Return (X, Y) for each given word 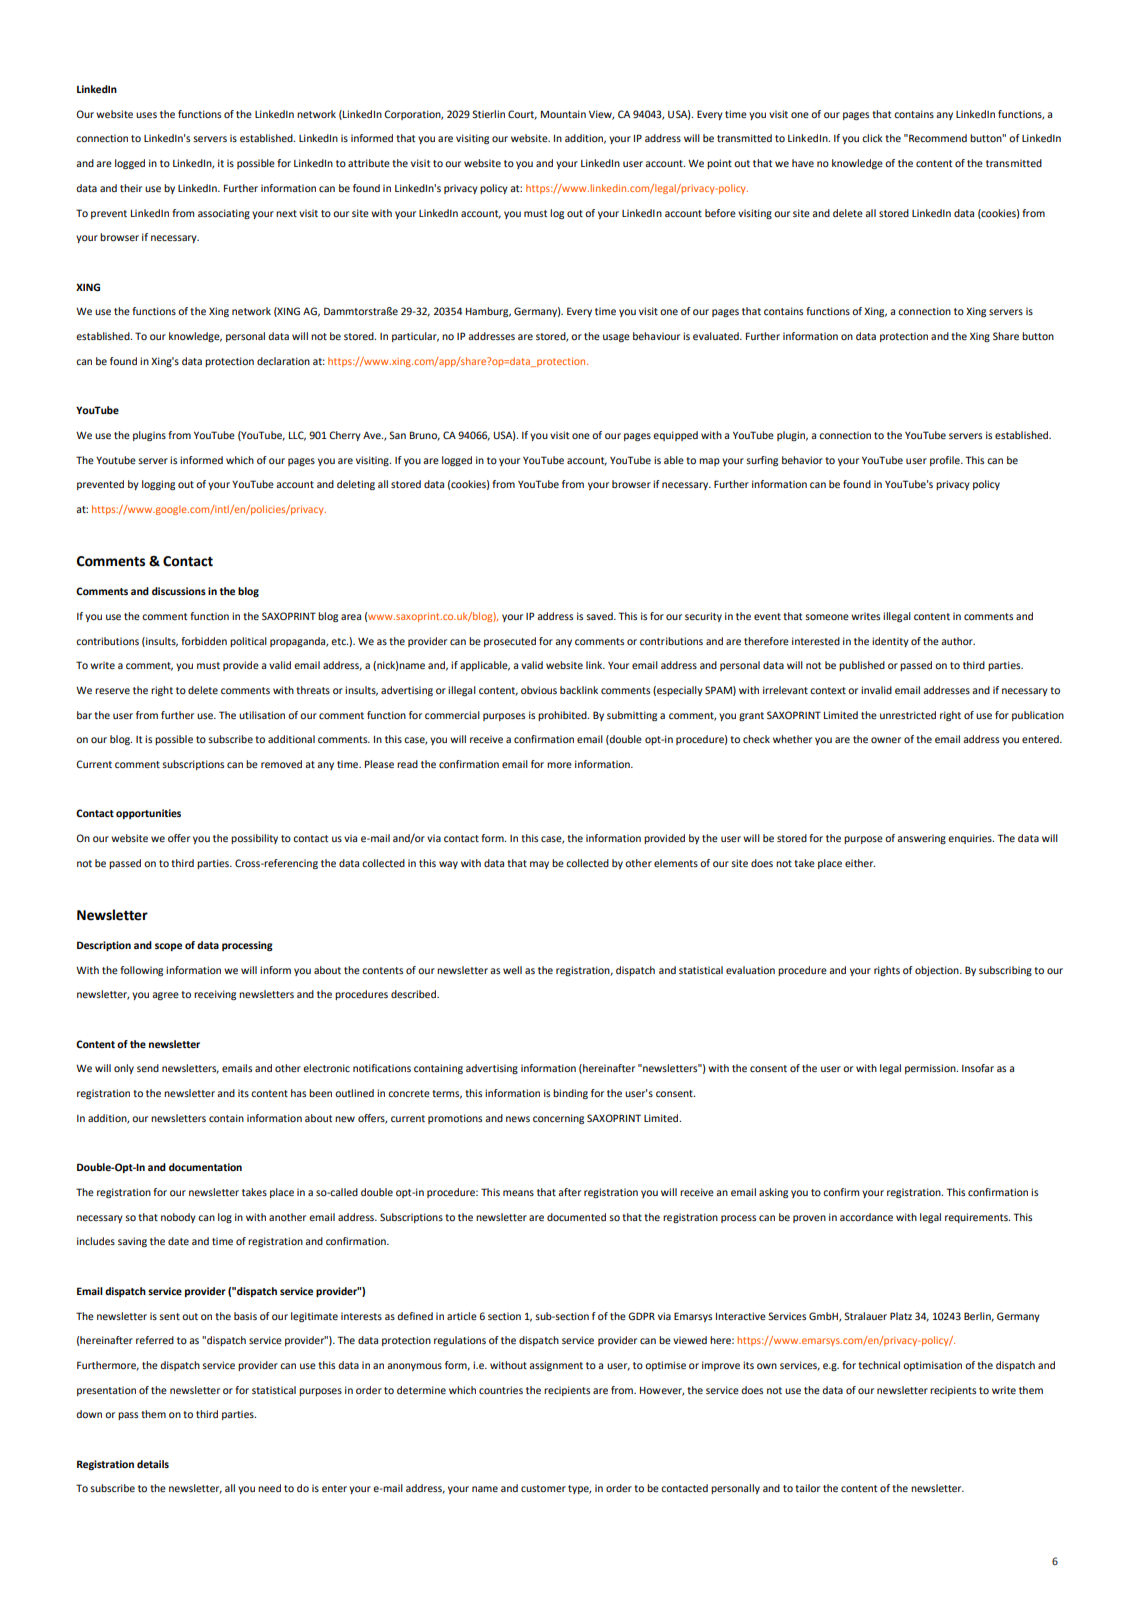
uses (146, 115)
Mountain (563, 114)
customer (543, 1488)
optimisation (932, 1366)
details (153, 1464)
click (872, 138)
